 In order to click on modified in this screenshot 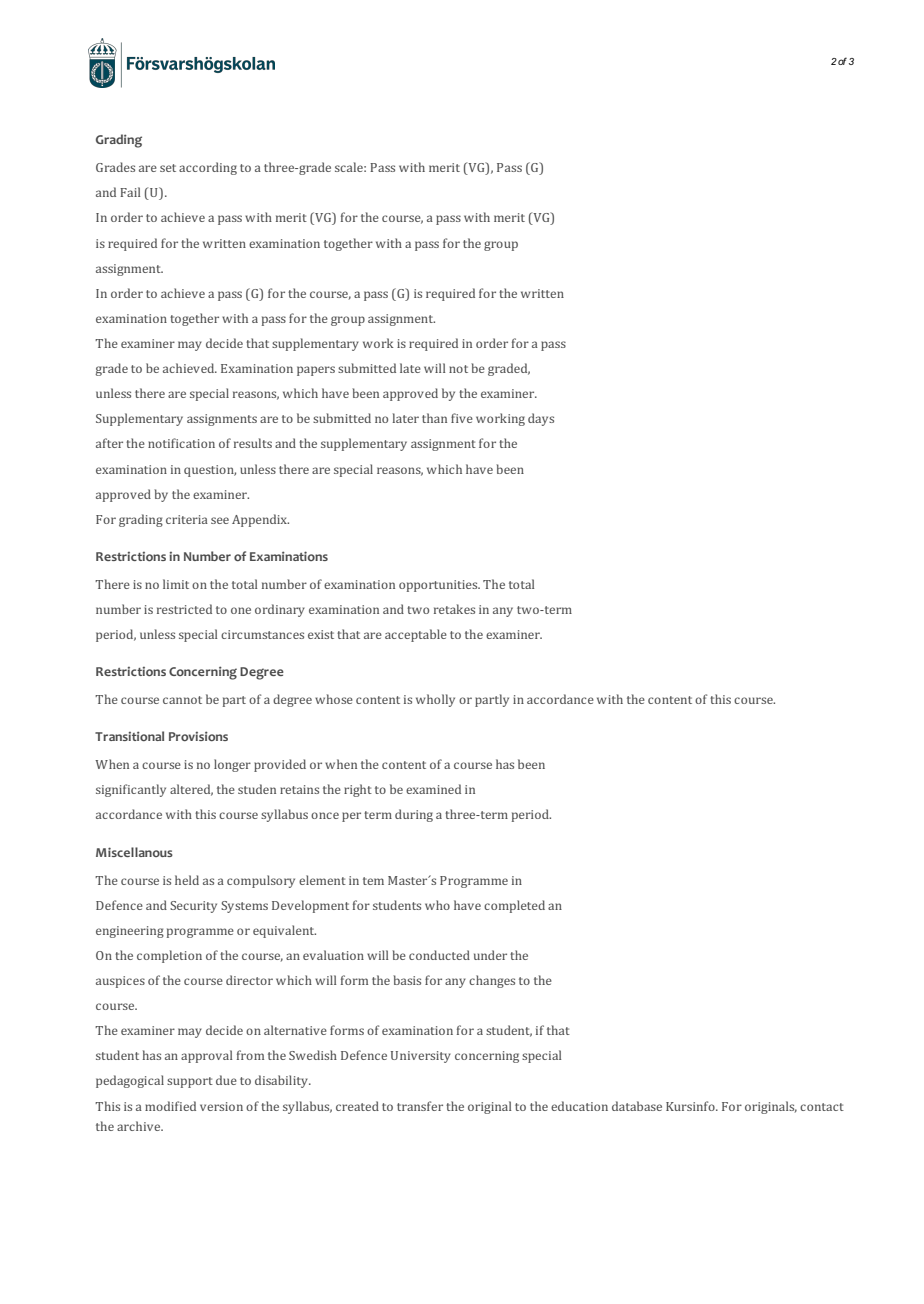, I will do `click(170, 1106)`.
